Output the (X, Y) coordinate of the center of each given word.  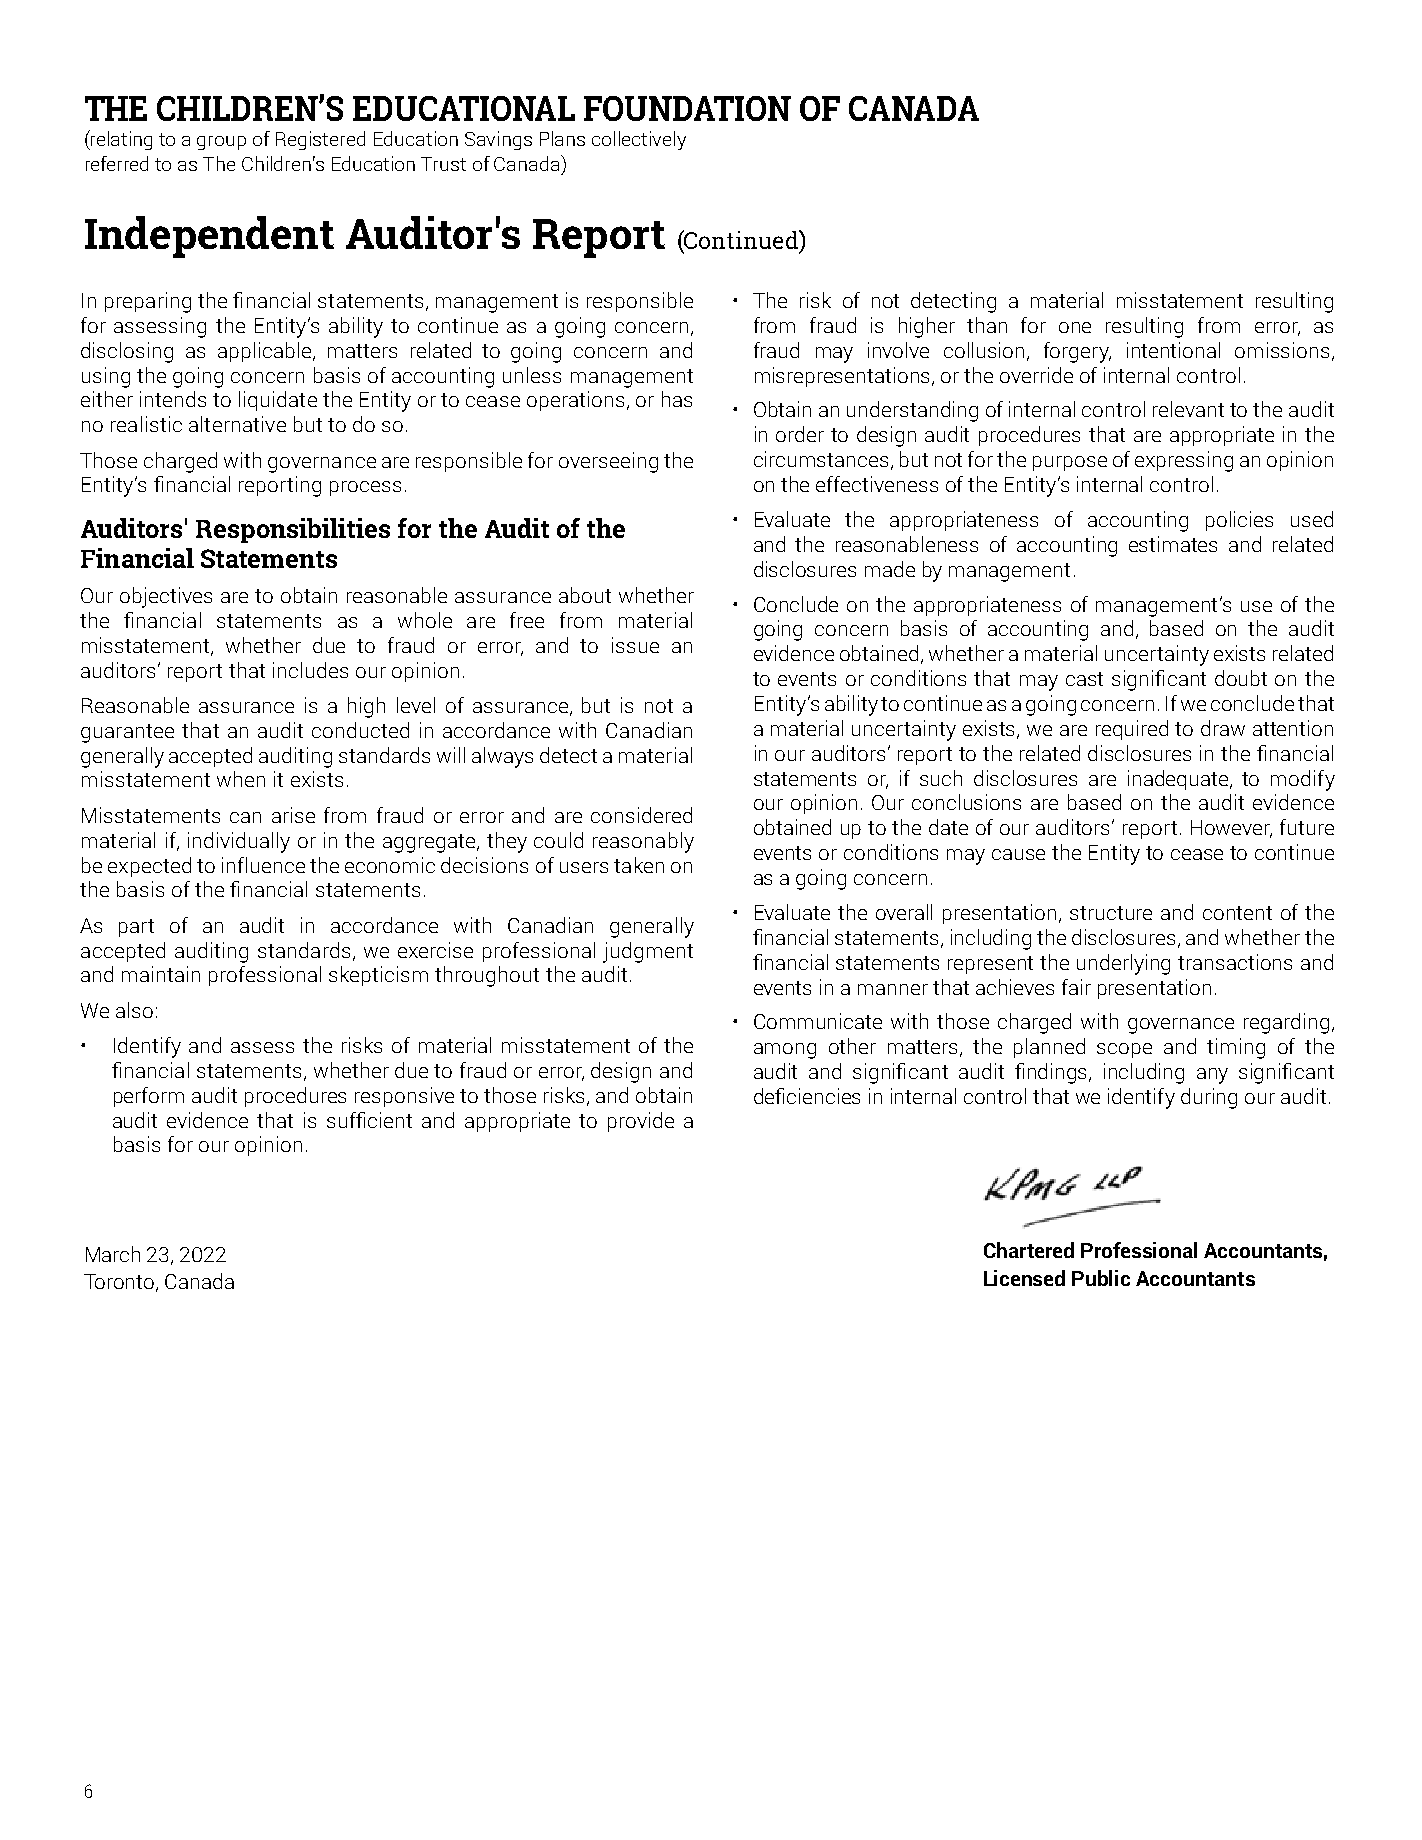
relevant (1188, 409)
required (1132, 730)
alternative (237, 424)
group (221, 143)
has (677, 399)
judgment (648, 952)
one (1075, 327)
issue (635, 645)
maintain (161, 974)
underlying (1123, 964)
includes (310, 670)
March (113, 1254)
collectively (639, 140)
